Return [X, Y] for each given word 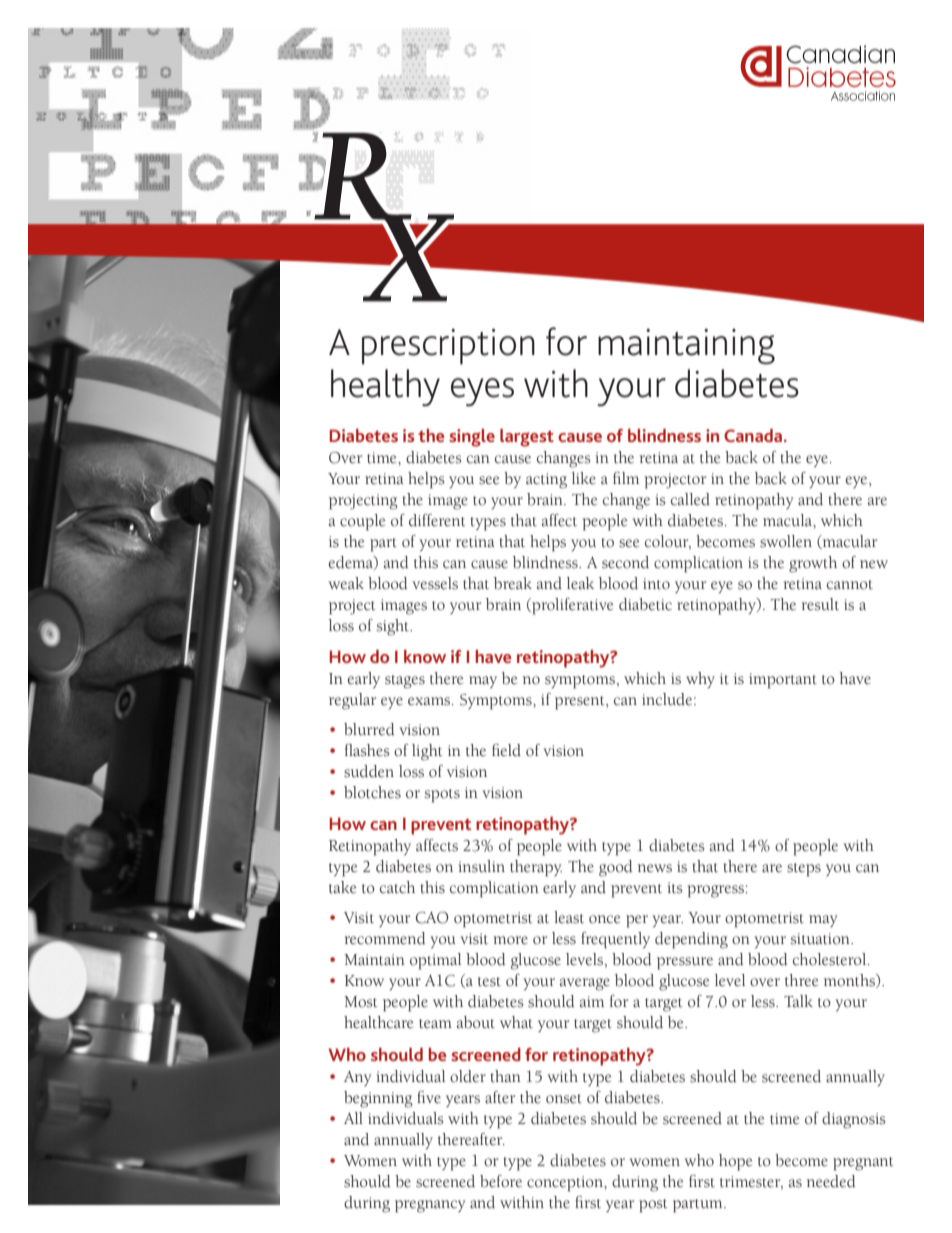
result [820, 604]
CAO [432, 918]
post [653, 1206]
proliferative [571, 606]
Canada [754, 435]
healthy [385, 387]
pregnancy [430, 1206]
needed [831, 1181]
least [569, 917]
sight [394, 627]
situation [821, 939]
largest [527, 438]
